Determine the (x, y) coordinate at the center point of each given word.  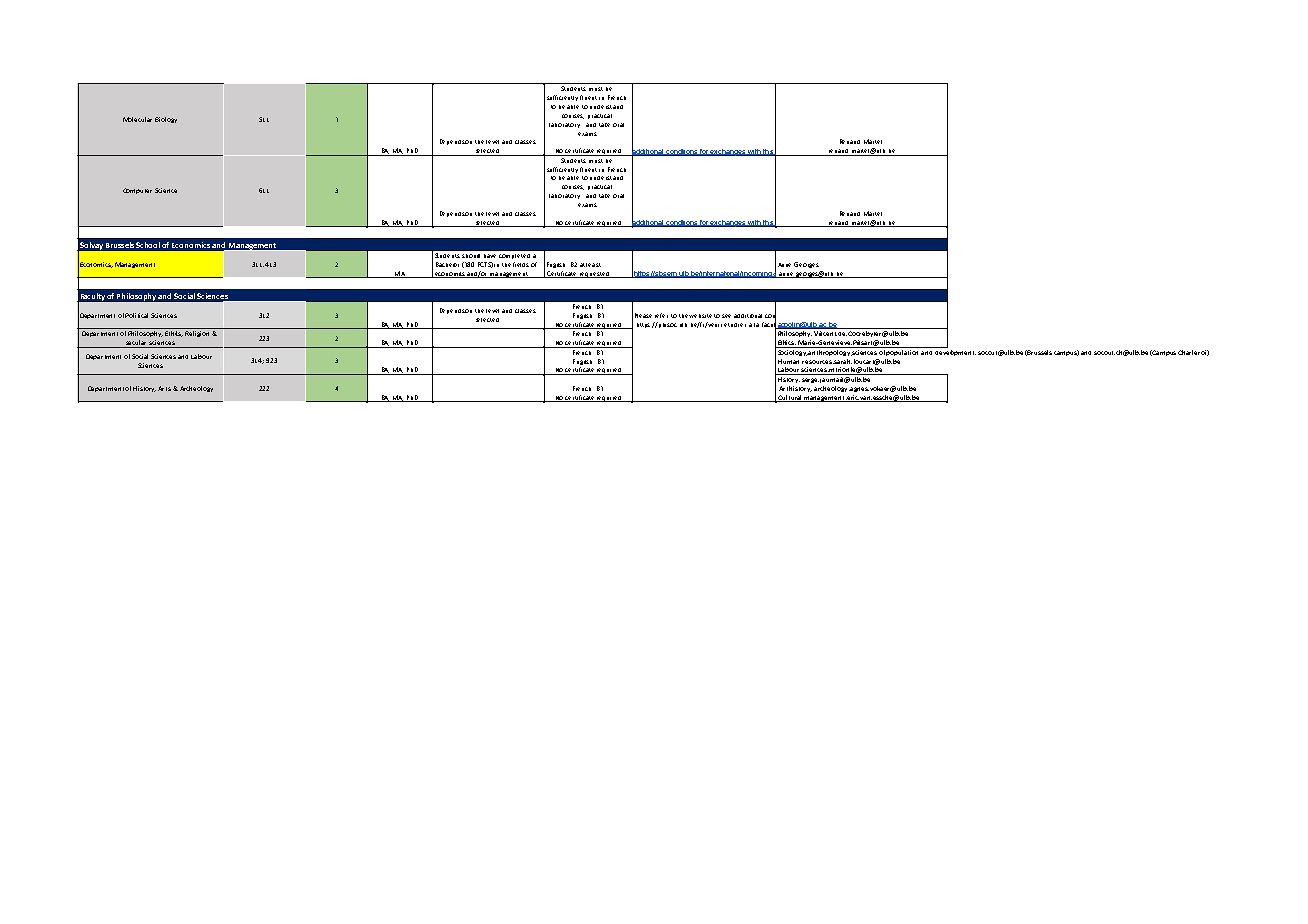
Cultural (790, 398)
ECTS (485, 265)
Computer (137, 191)
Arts (164, 388)
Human (788, 361)
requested (595, 275)
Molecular (137, 119)
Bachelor (447, 264)
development (955, 351)
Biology (166, 120)
